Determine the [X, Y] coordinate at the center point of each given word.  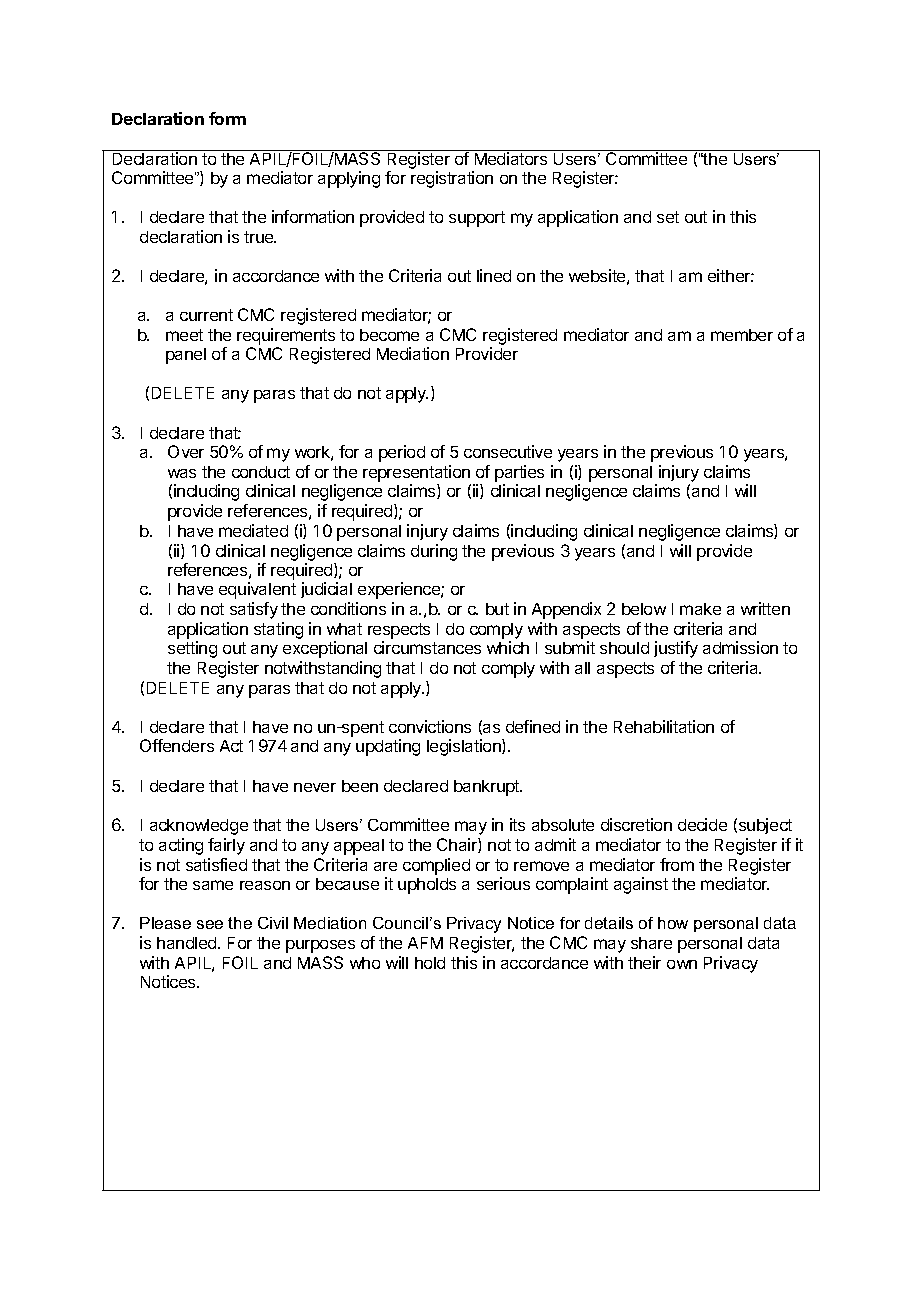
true [260, 237]
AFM [425, 943]
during [434, 552]
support [477, 219]
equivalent [257, 590]
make [700, 609]
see [210, 924]
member [742, 335]
